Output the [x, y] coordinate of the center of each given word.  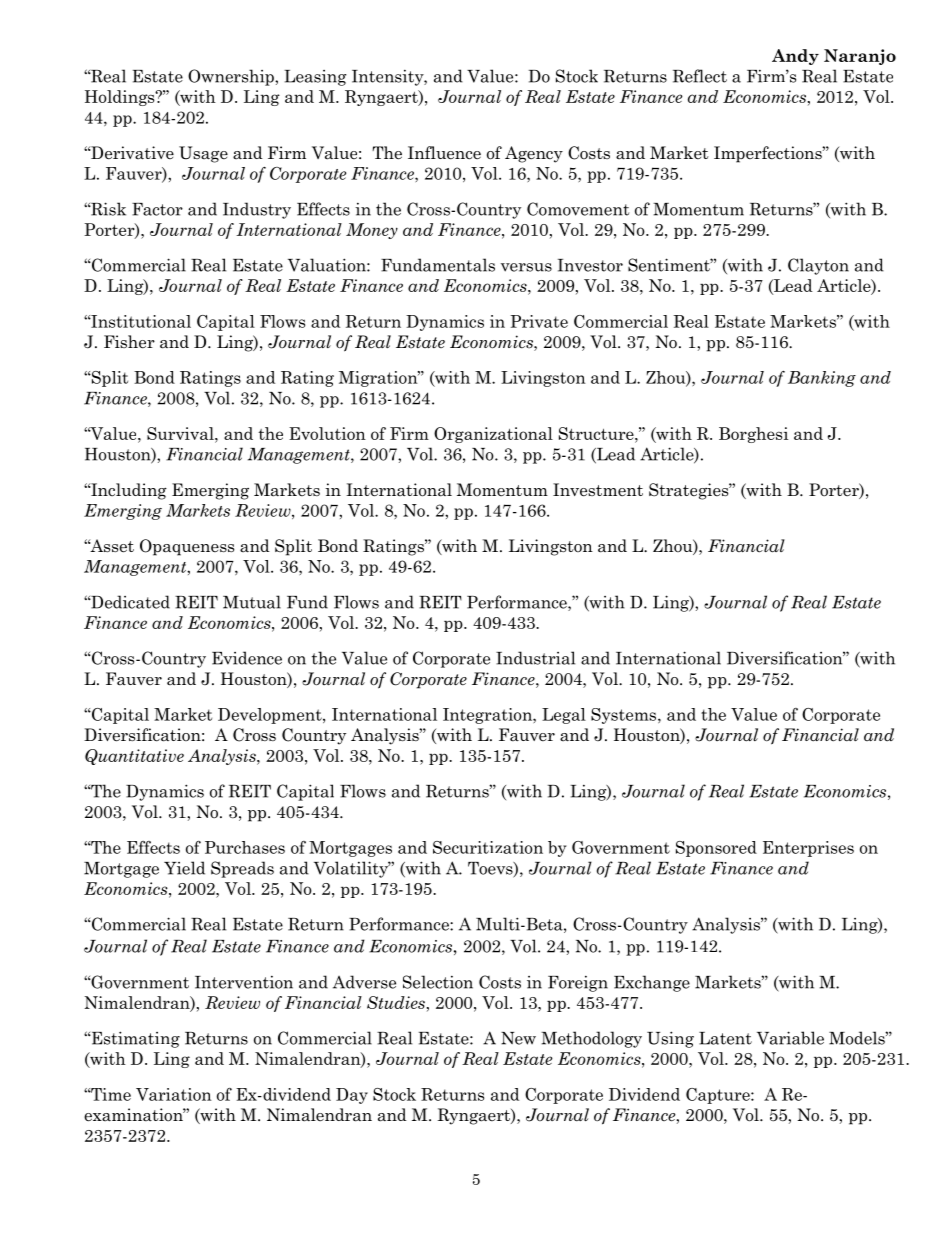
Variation [174, 1094]
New [518, 1038]
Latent [725, 1038]
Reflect [700, 76]
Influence [444, 153]
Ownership [232, 77]
